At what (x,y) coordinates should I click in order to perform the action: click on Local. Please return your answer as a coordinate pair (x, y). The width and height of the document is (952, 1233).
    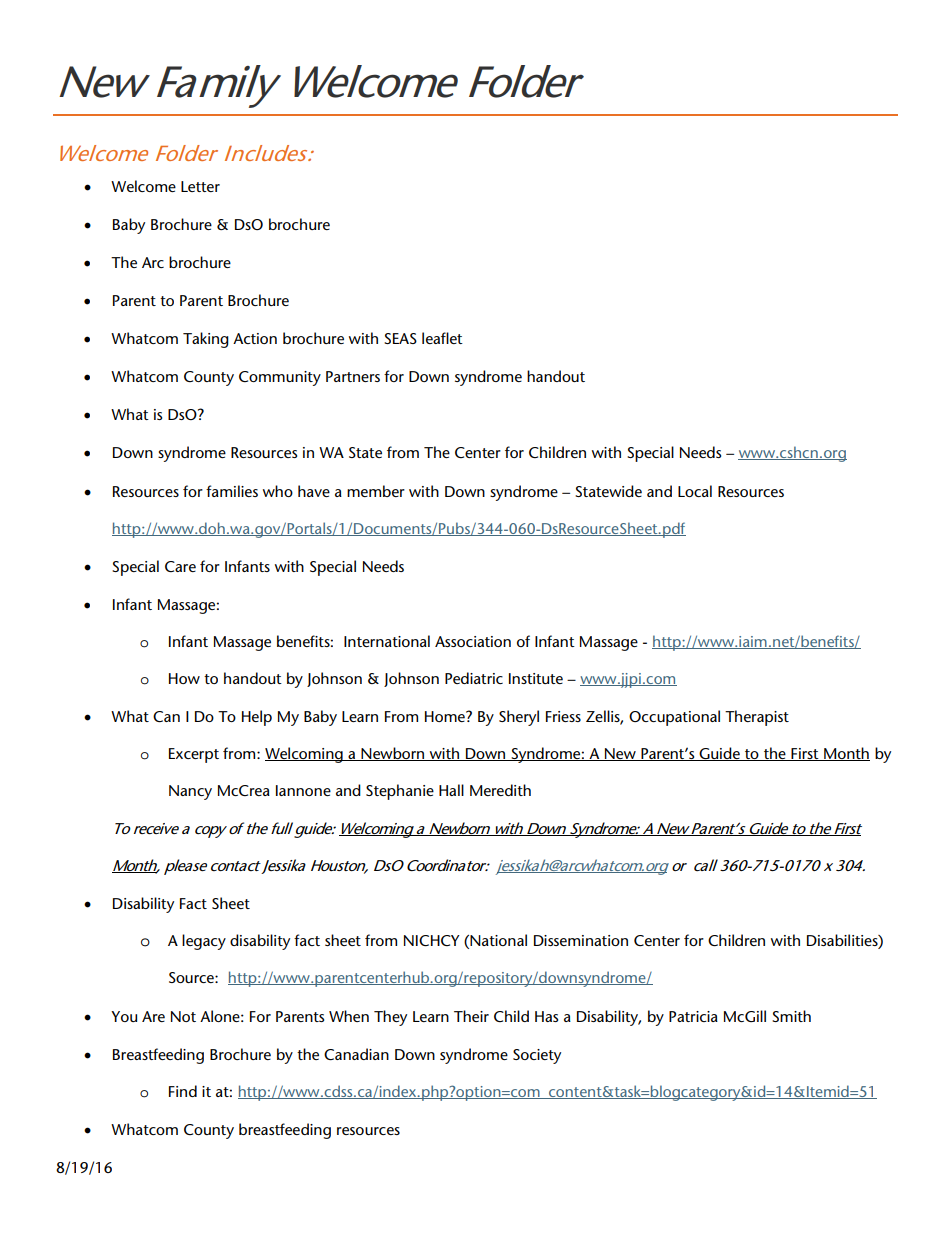
    Looking at the image, I should click on (695, 491).
